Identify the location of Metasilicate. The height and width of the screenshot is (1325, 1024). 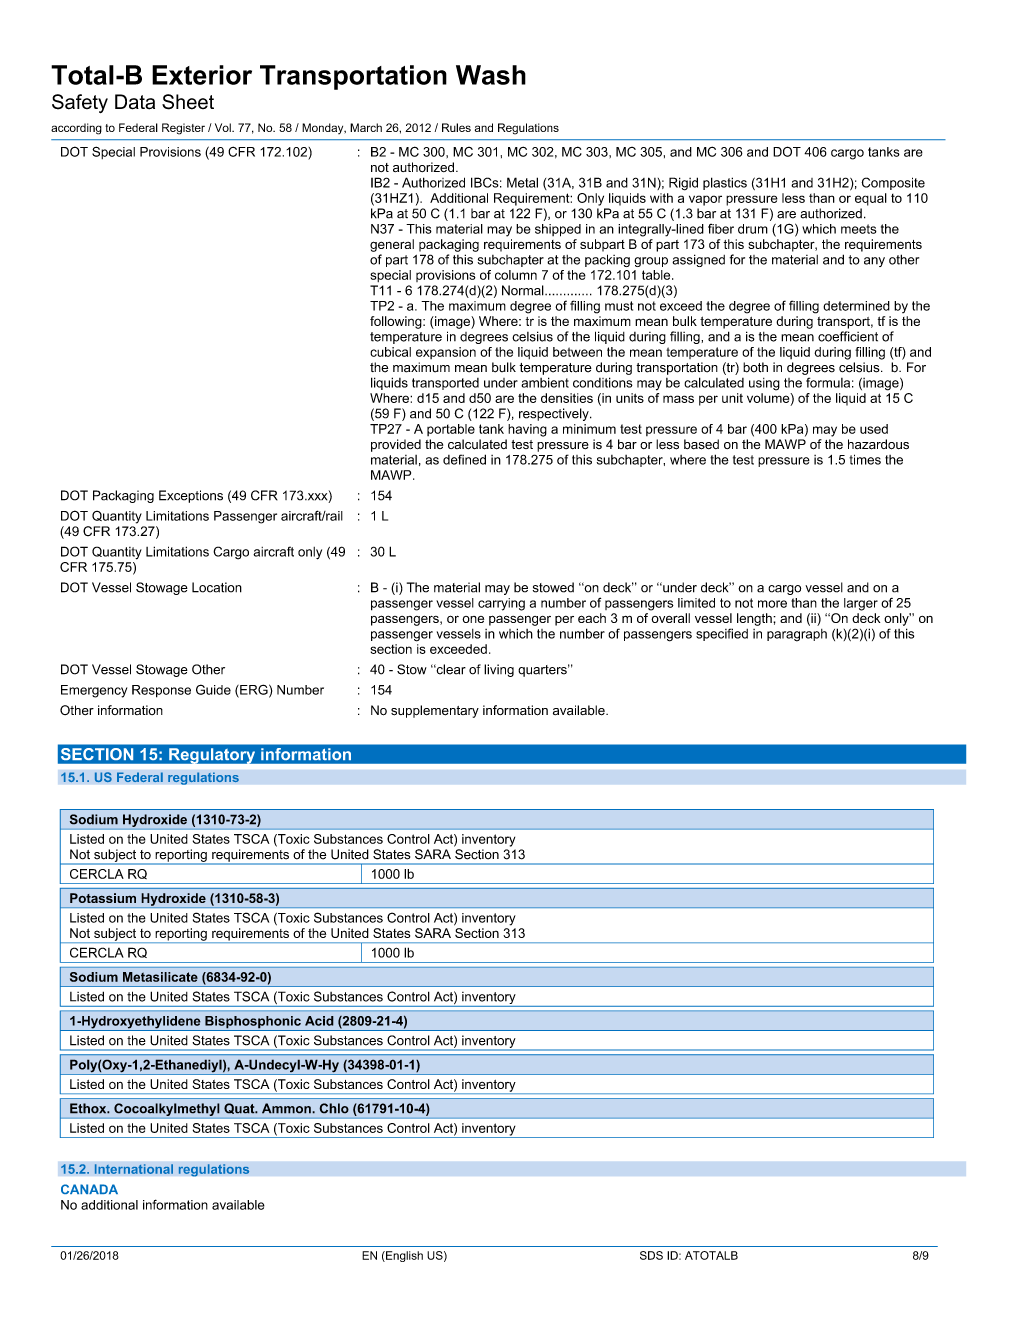
(160, 977).
